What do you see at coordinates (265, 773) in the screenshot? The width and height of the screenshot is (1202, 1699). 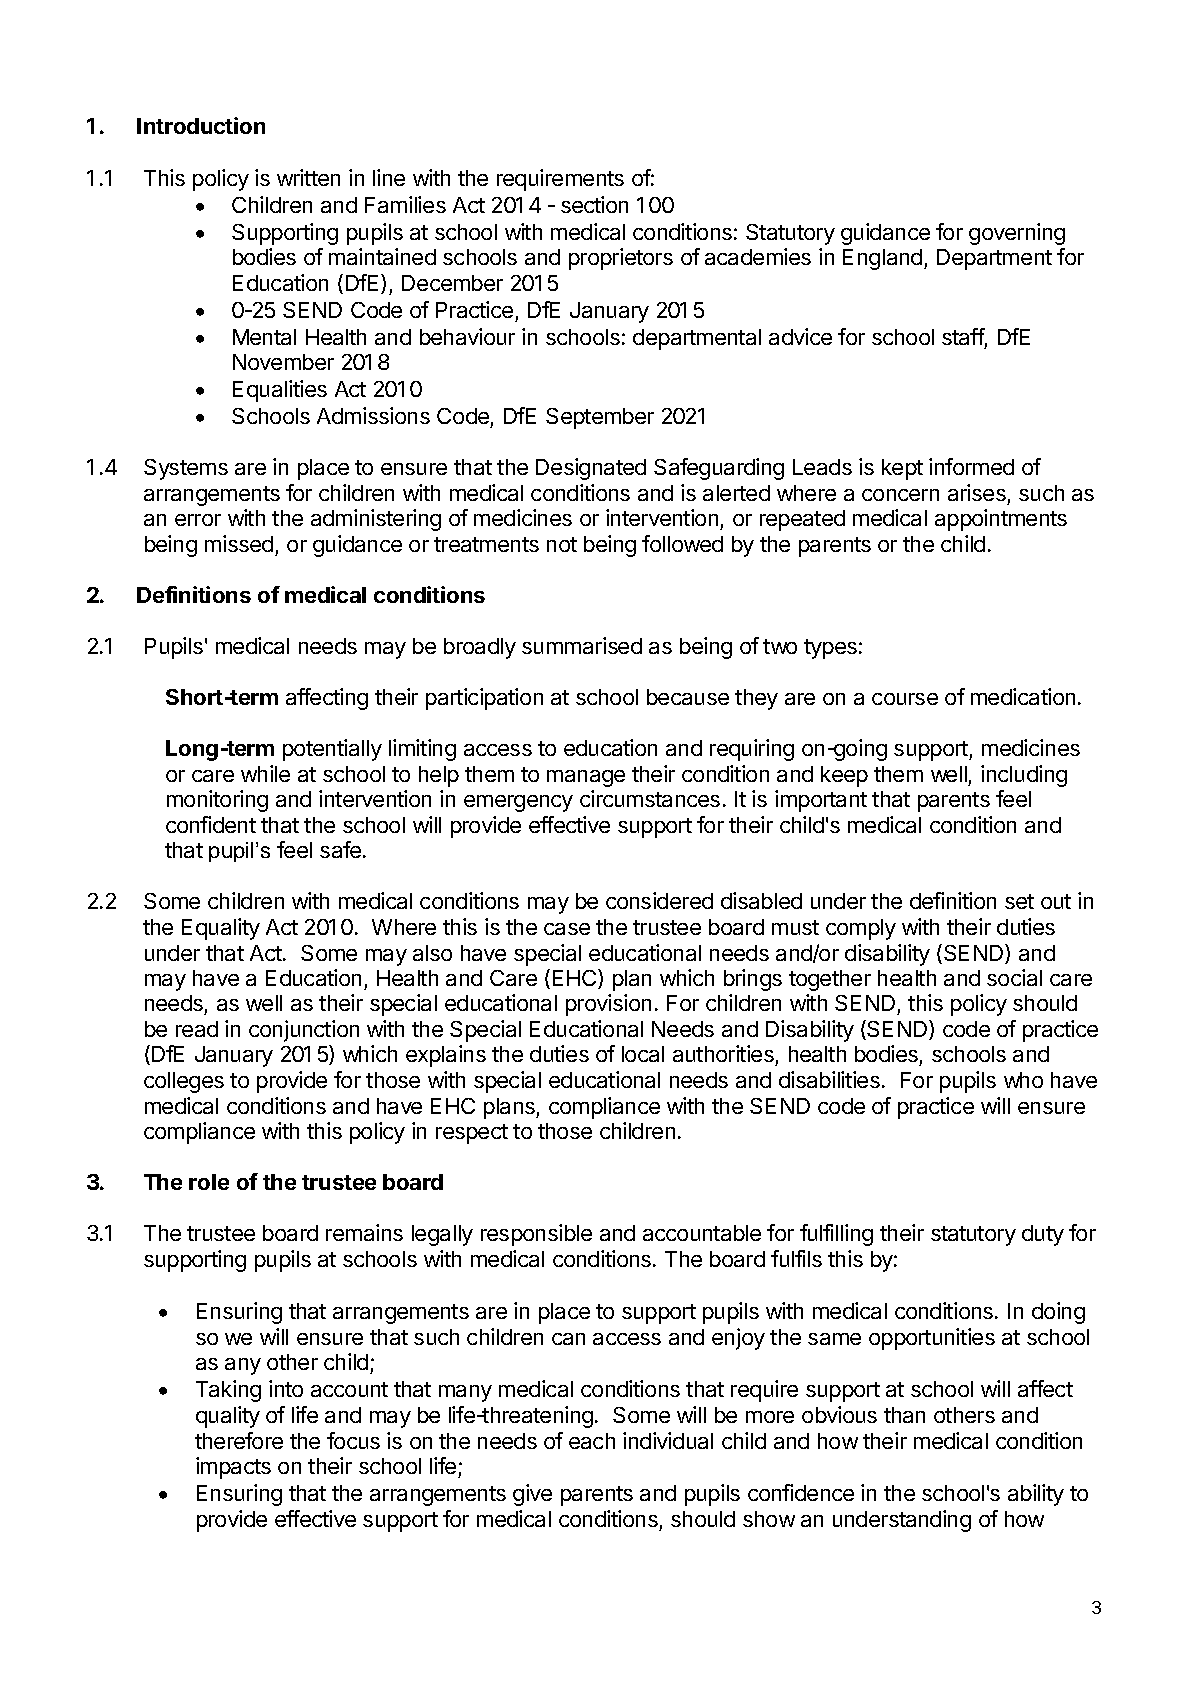 I see `while` at bounding box center [265, 773].
